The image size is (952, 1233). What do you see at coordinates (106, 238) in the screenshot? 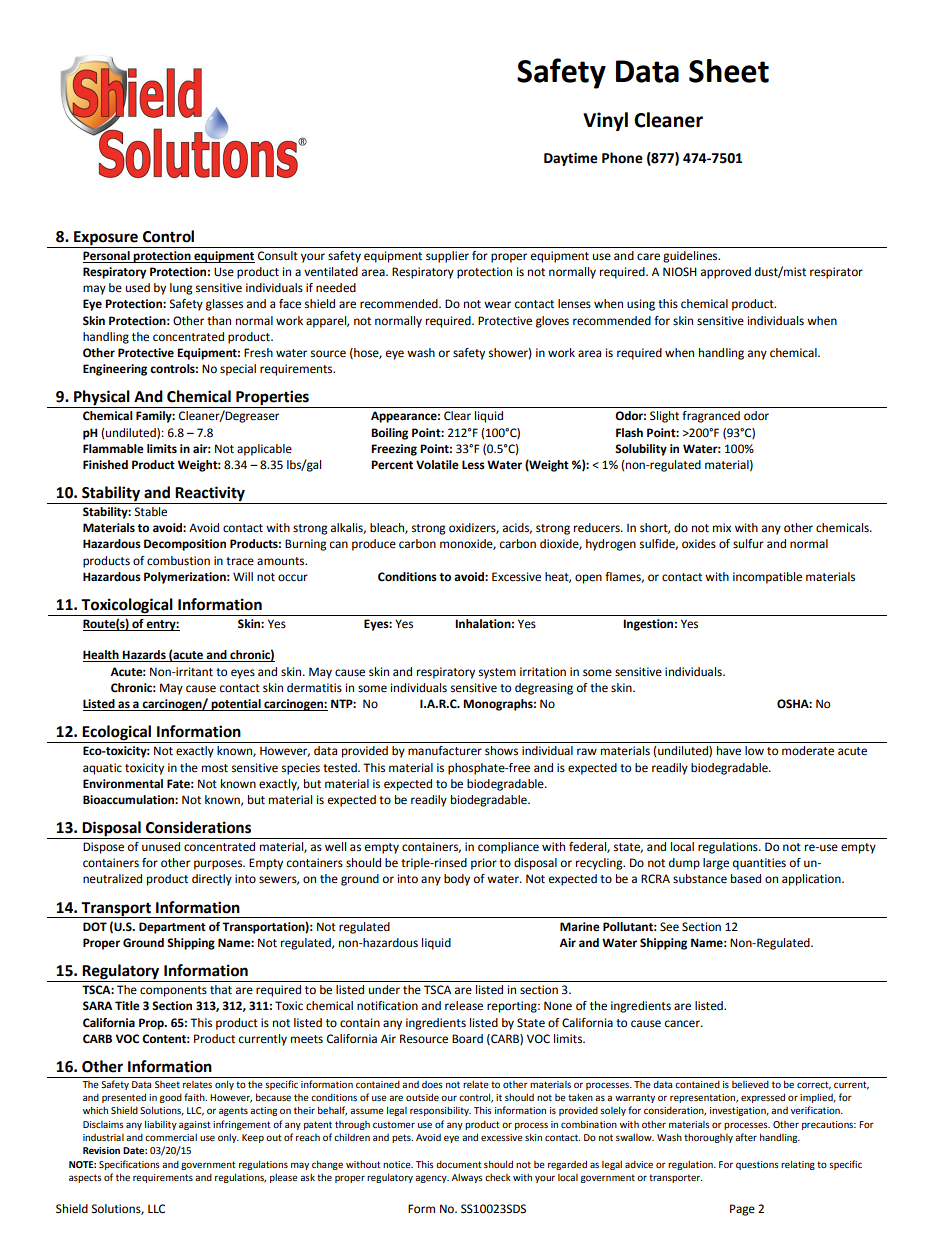
I see `Exposure` at bounding box center [106, 238].
